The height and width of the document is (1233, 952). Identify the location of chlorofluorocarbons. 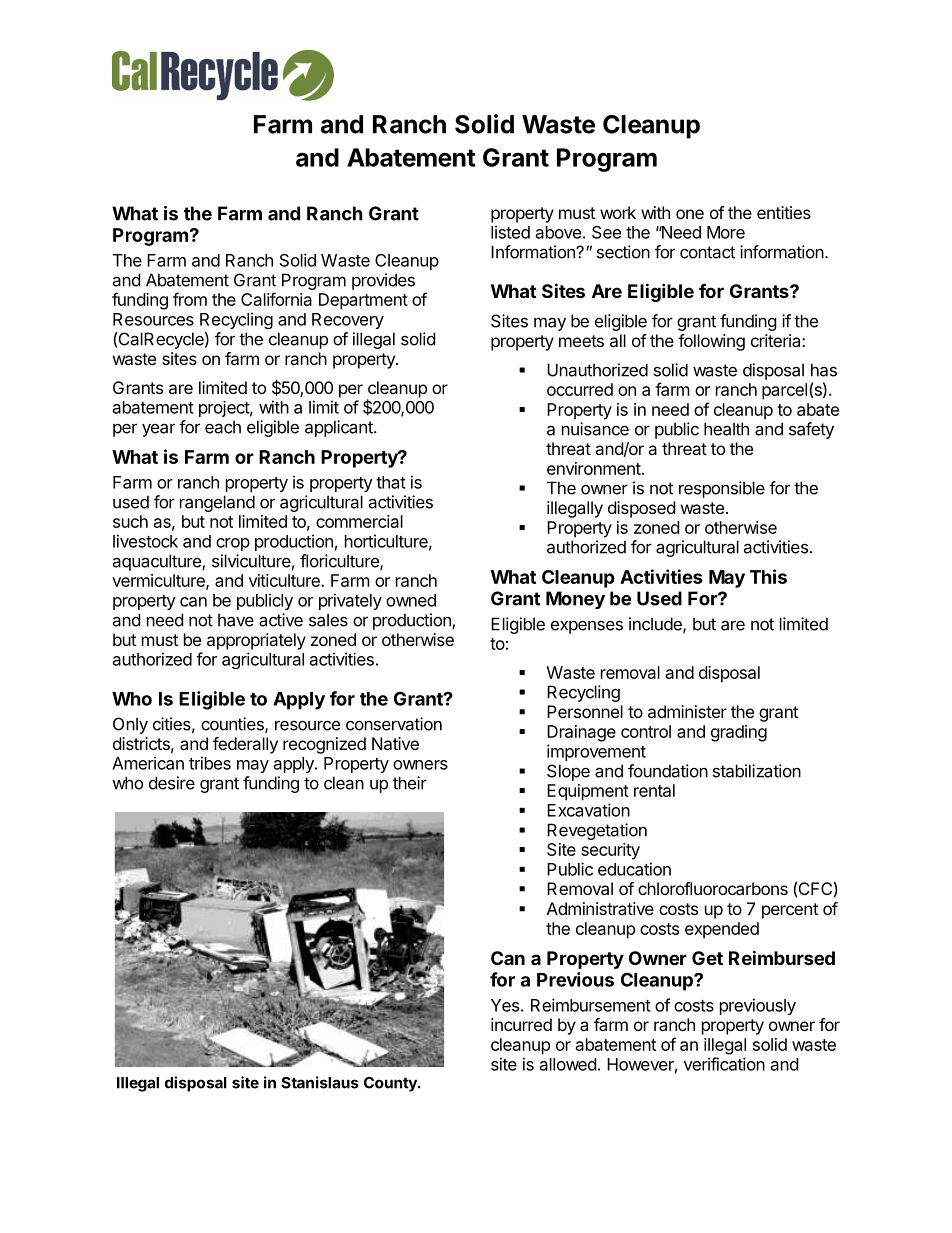
(713, 888).
